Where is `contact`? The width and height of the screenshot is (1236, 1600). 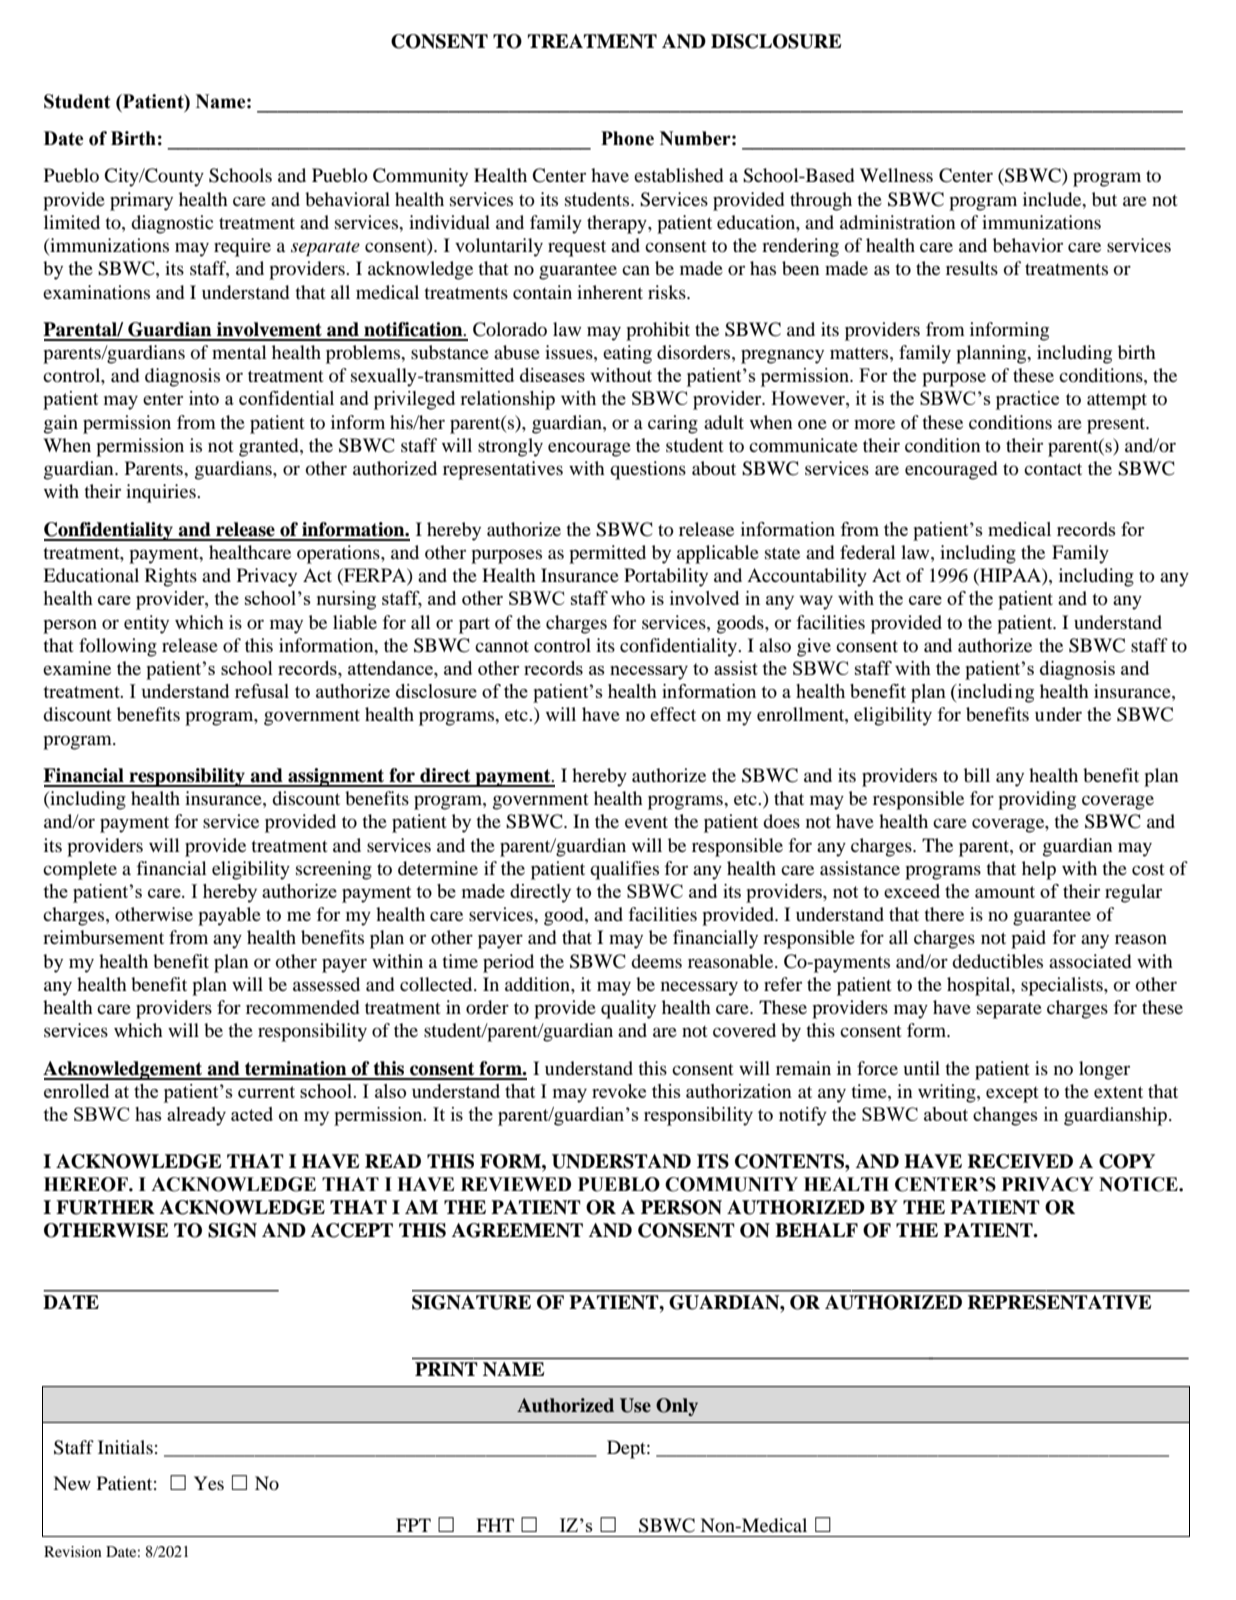
contact is located at coordinates (1053, 469).
